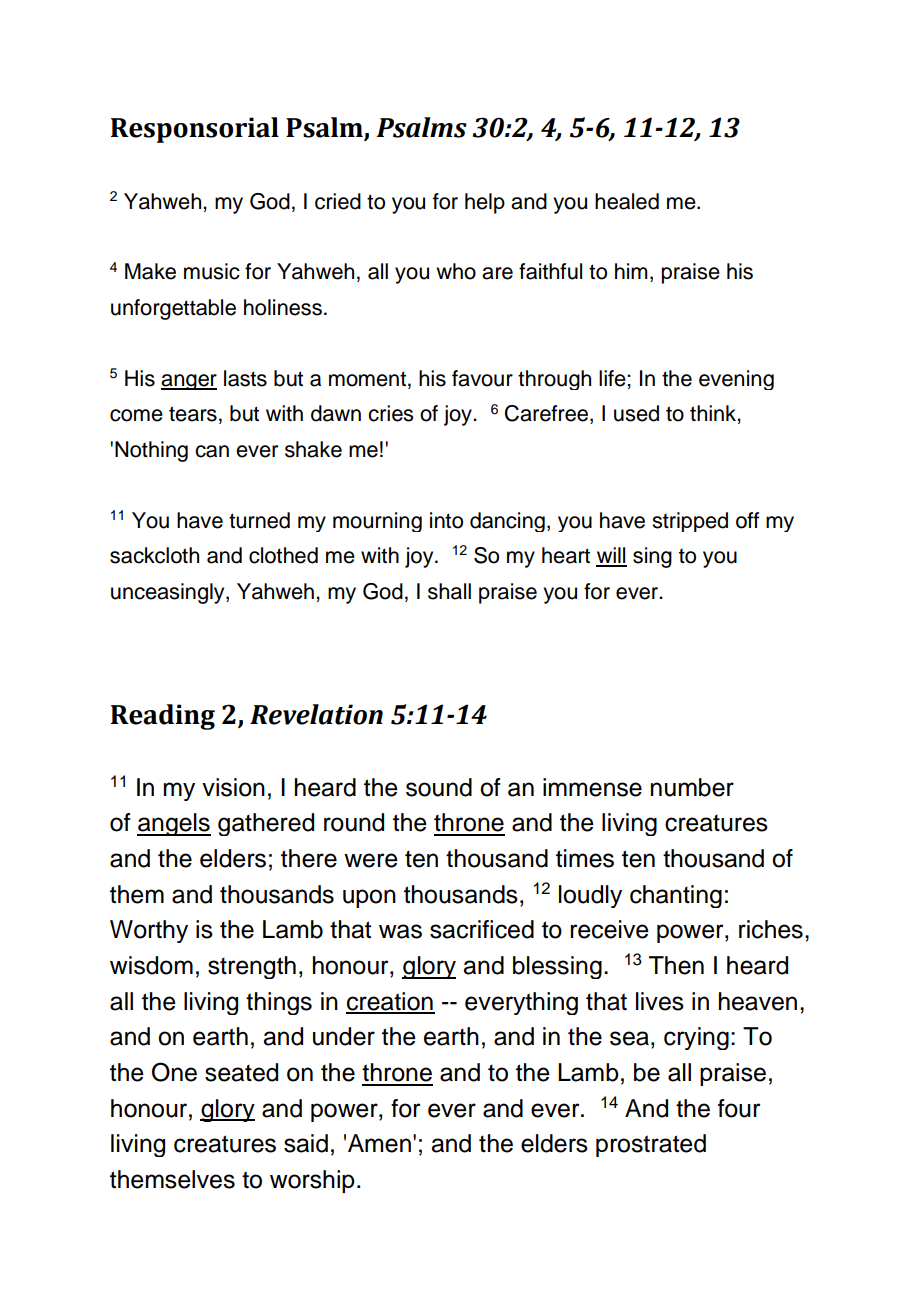  What do you see at coordinates (212, 271) in the screenshot?
I see `music` at bounding box center [212, 271].
